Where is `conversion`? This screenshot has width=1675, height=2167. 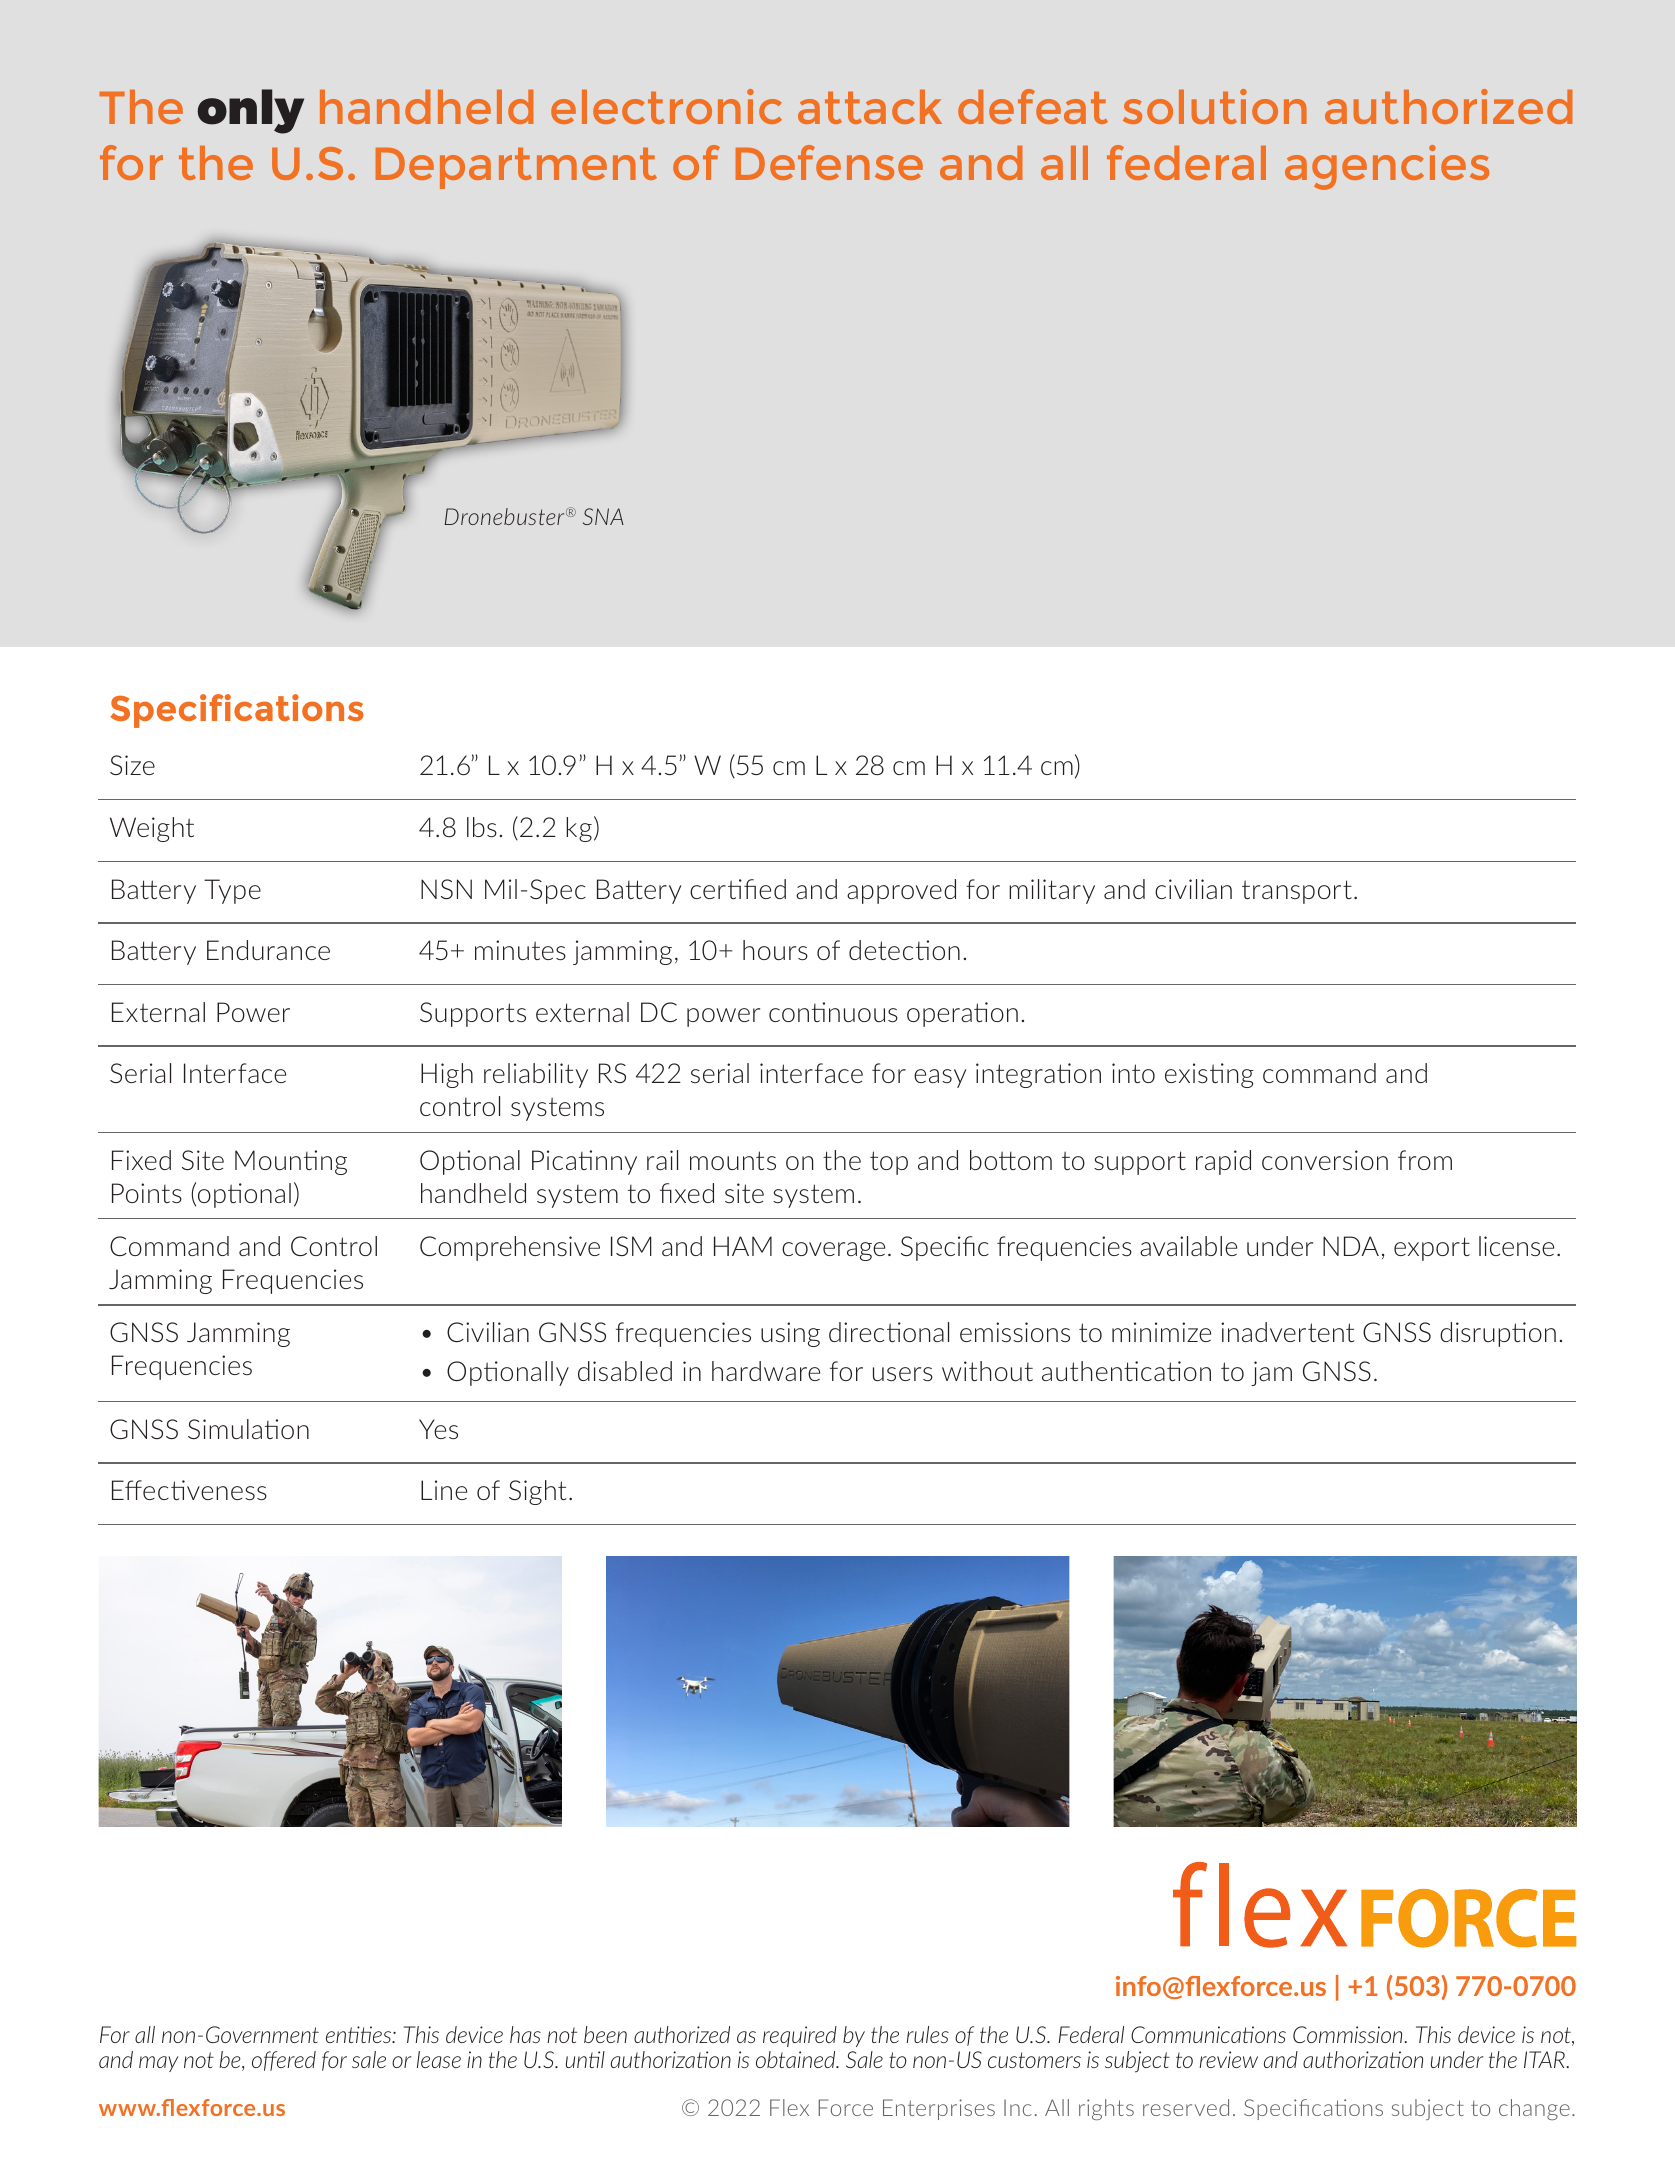 conversion is located at coordinates (1325, 1160).
